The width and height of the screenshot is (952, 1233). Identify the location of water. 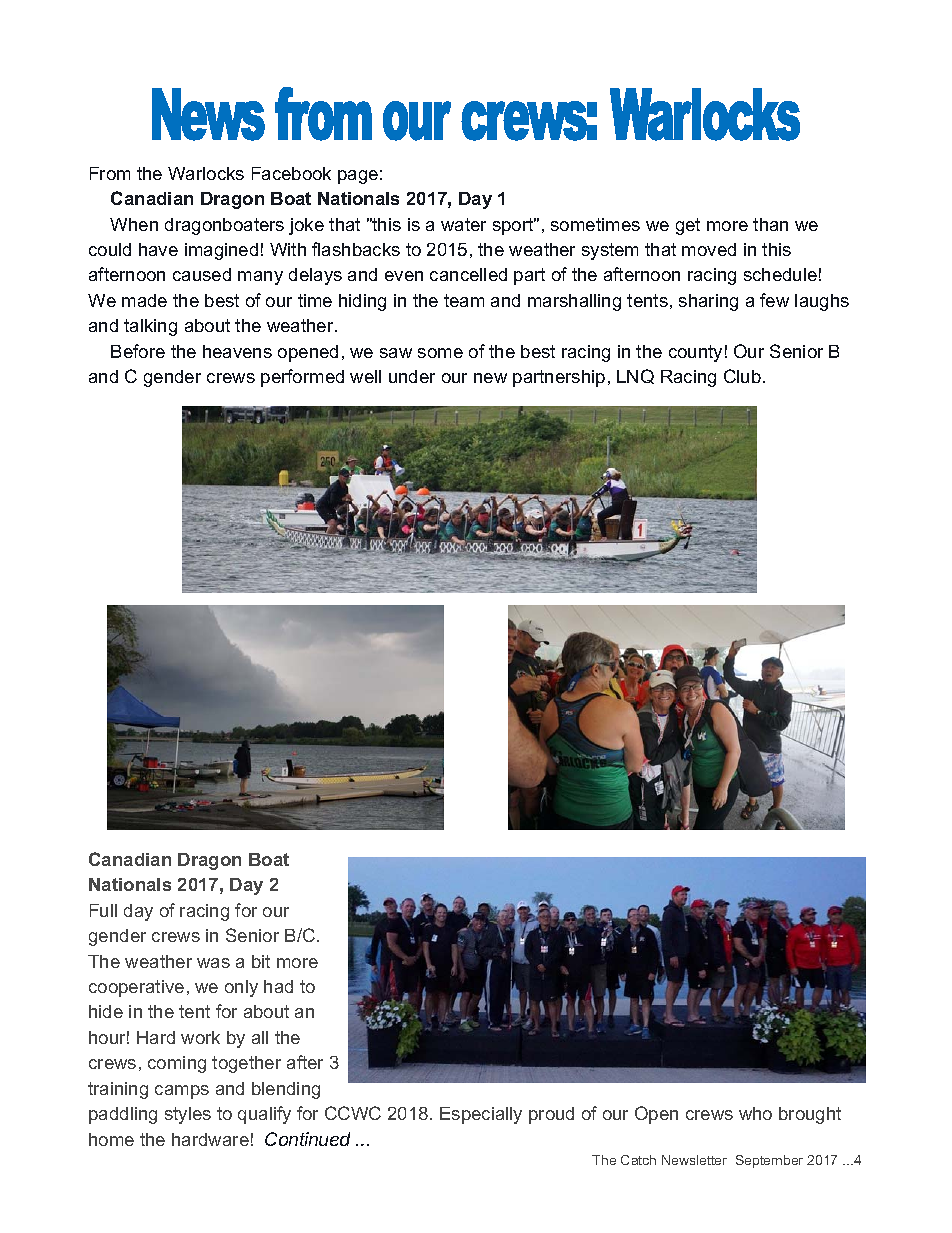
(463, 224).
